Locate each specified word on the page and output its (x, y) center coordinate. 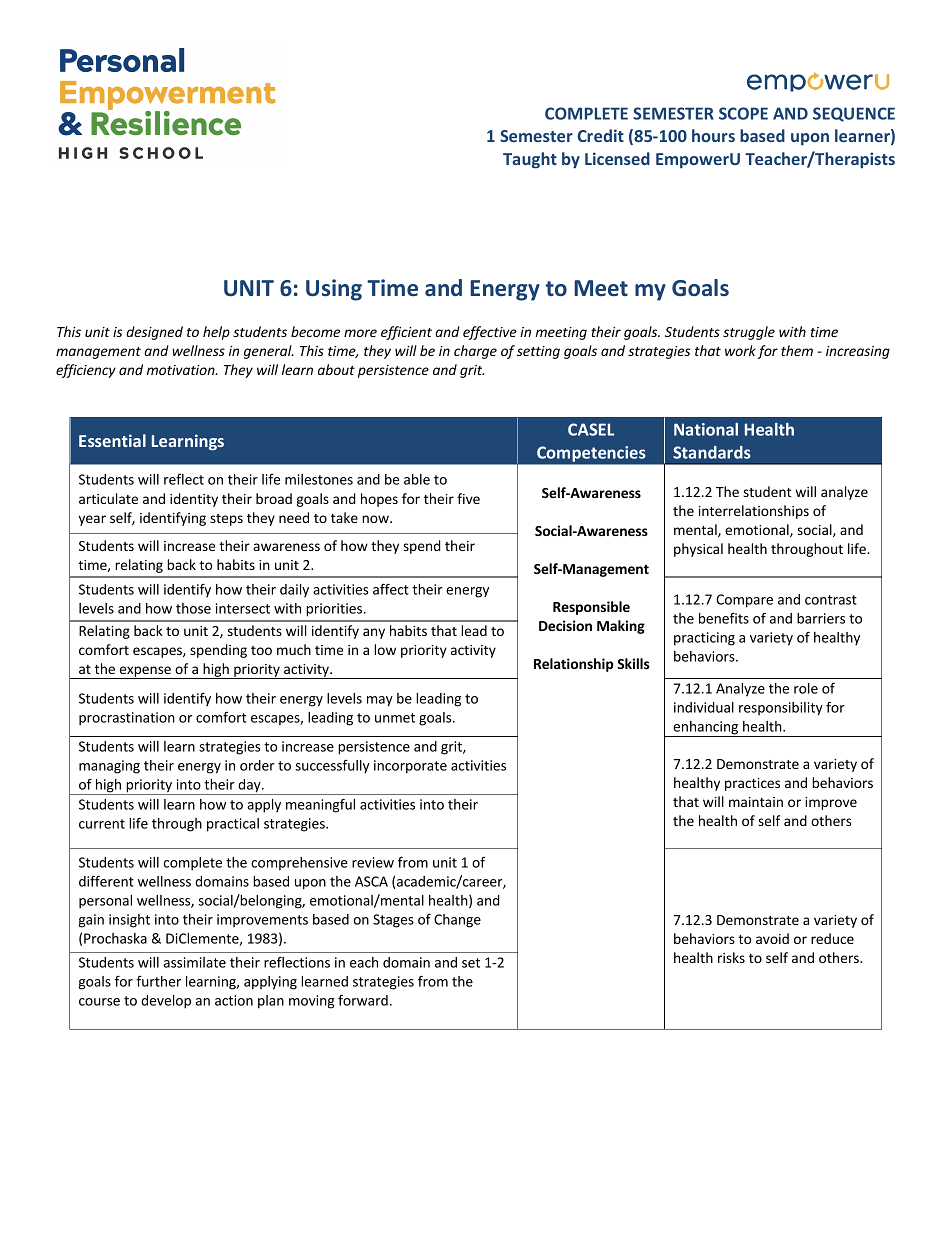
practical (233, 825)
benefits (724, 618)
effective (490, 333)
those (193, 608)
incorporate (410, 767)
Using (334, 290)
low (385, 649)
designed (154, 333)
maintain (756, 802)
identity (194, 500)
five (468, 498)
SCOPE (743, 113)
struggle (749, 333)
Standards (712, 452)
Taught (530, 160)
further (158, 981)
